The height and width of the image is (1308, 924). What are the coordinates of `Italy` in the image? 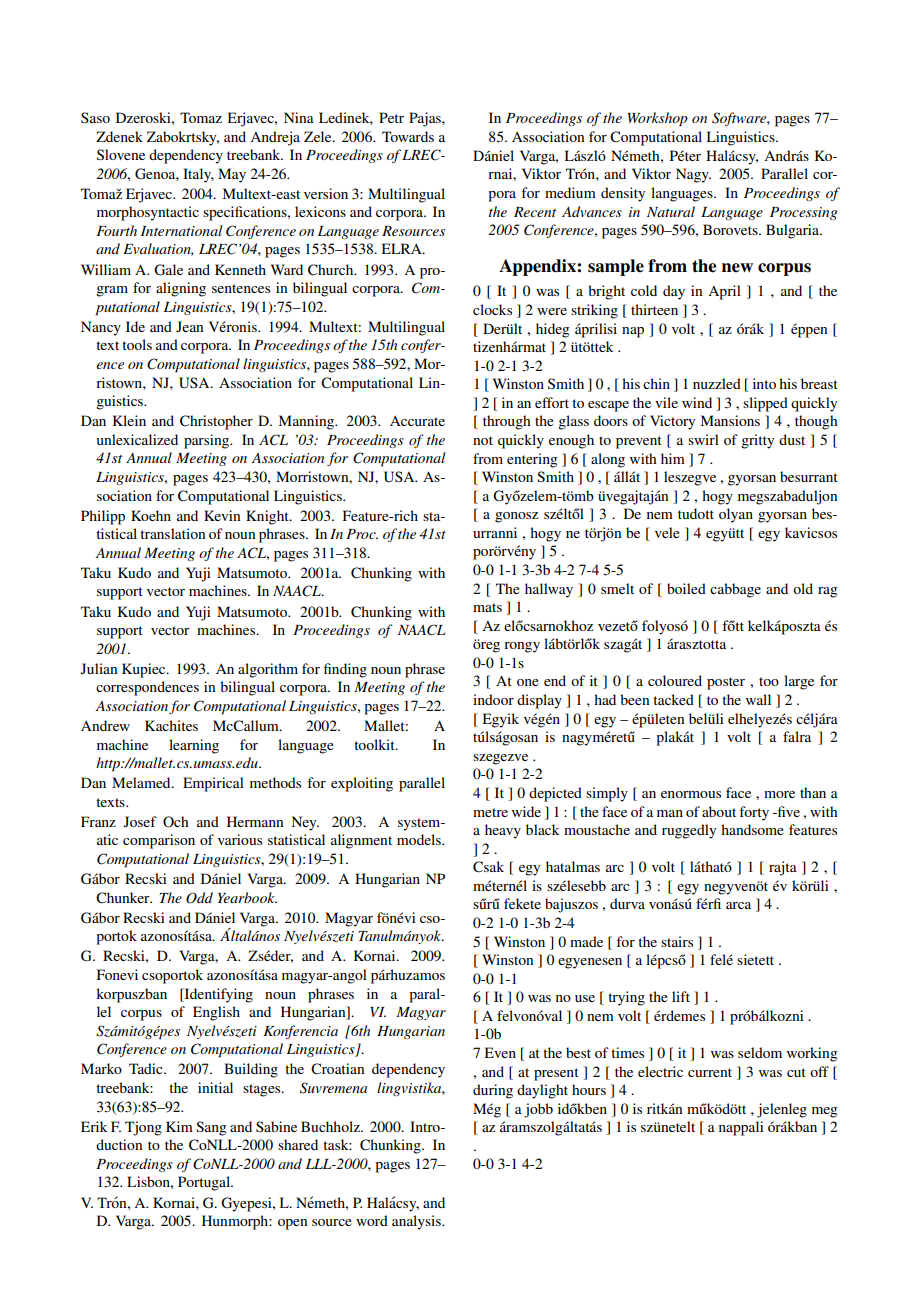 It's located at (198, 175).
